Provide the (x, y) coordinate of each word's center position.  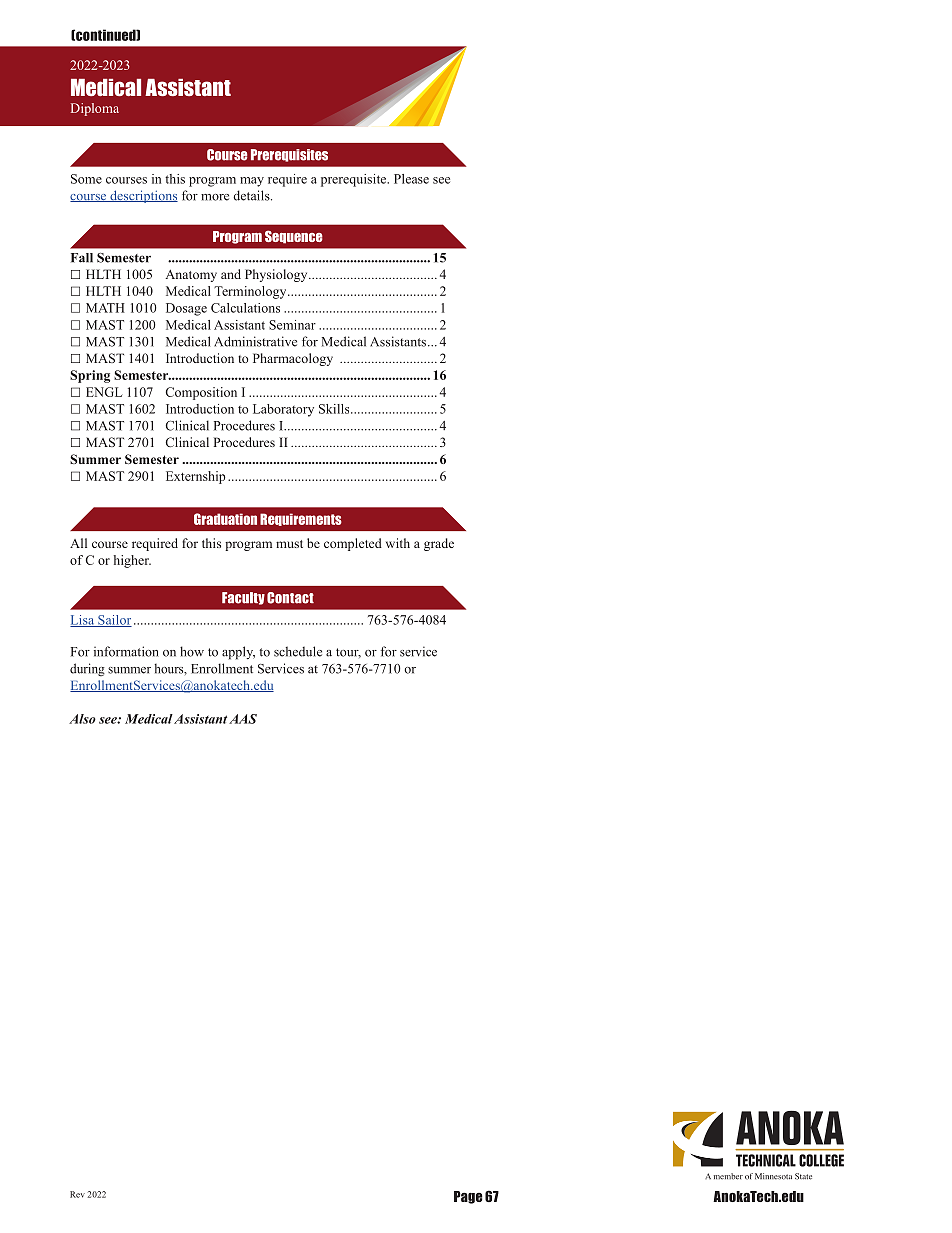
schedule (298, 651)
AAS (243, 719)
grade (439, 544)
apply (238, 653)
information (126, 651)
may (252, 182)
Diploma (95, 109)
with (398, 543)
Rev (77, 1194)
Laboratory (283, 410)
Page (468, 1197)
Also (82, 719)
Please (411, 179)
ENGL (104, 392)
